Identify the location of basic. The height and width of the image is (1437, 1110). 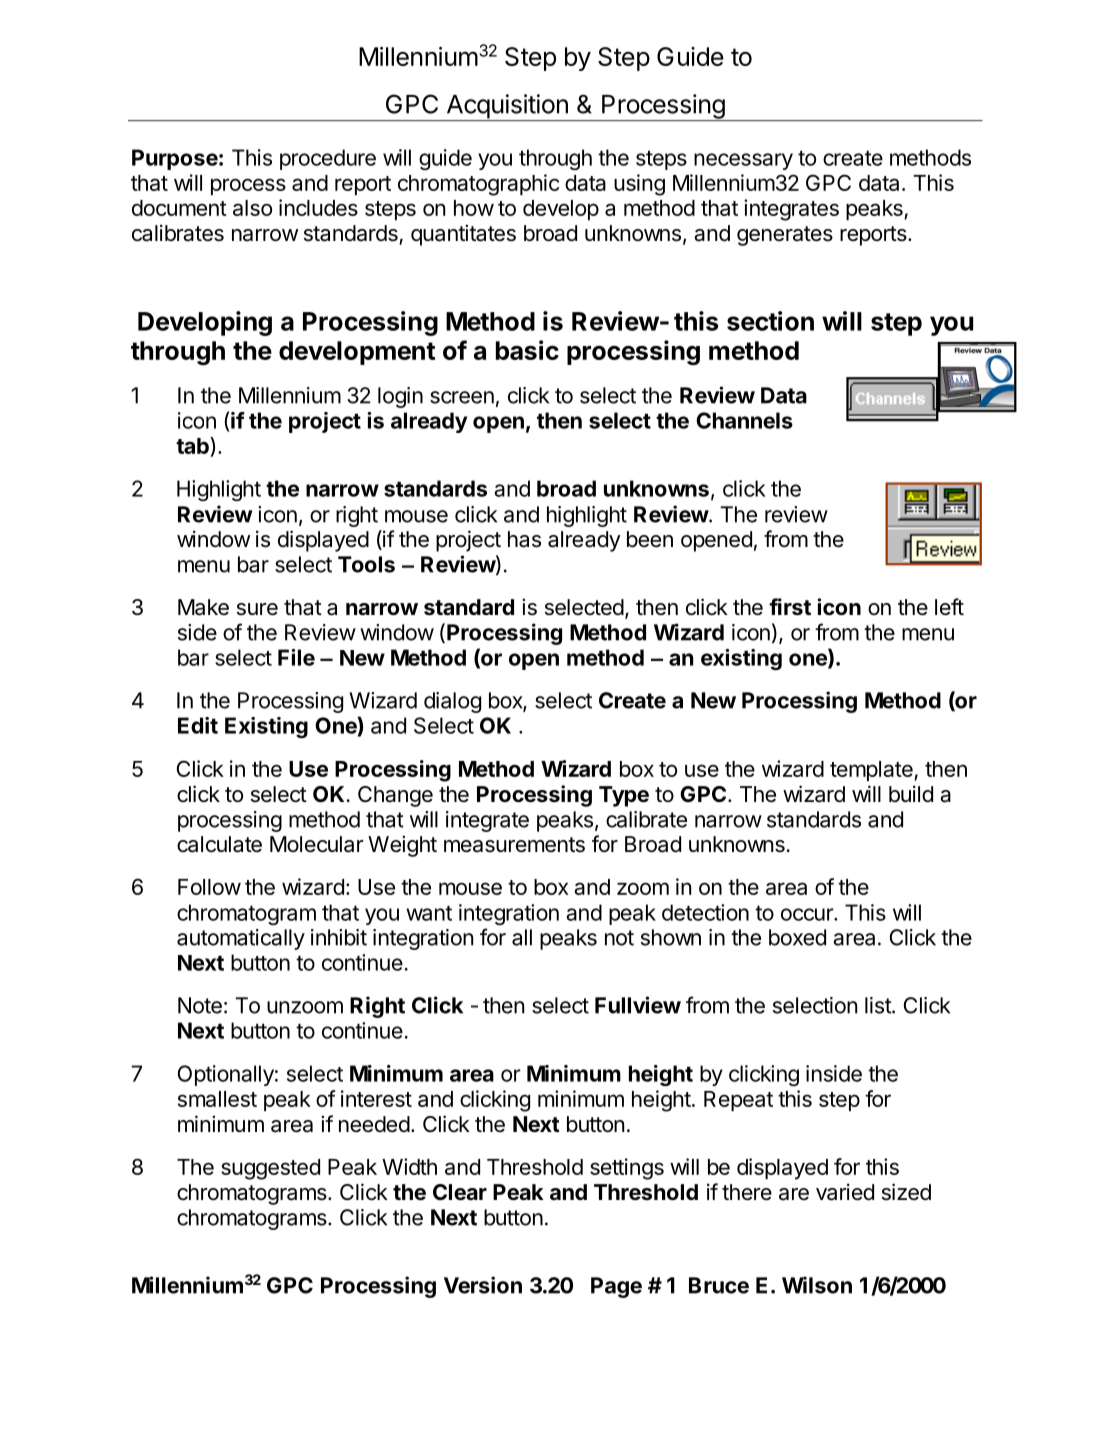
(527, 350).
